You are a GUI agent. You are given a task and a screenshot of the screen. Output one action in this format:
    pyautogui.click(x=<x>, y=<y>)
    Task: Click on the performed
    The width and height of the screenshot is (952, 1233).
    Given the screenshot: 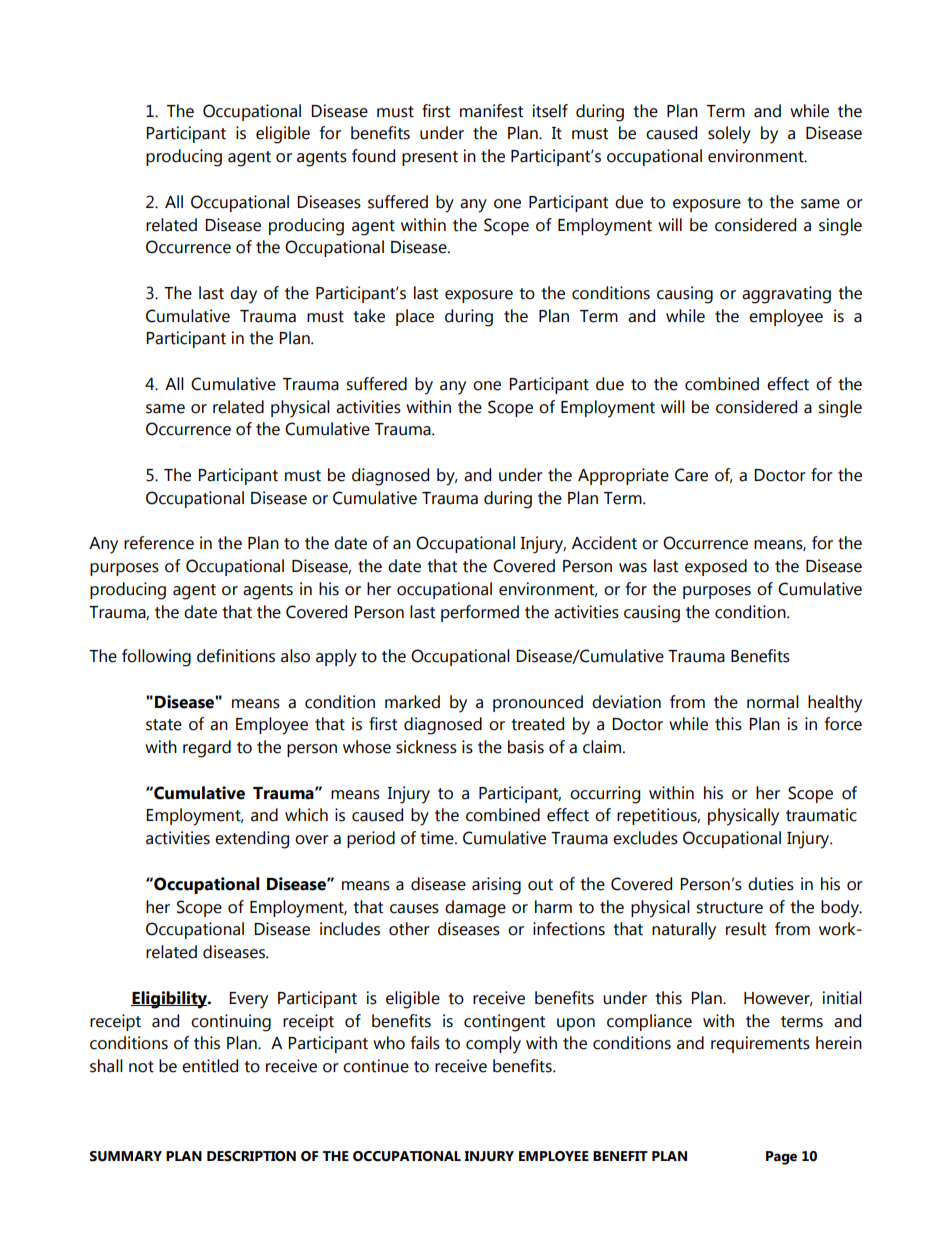 What is the action you would take?
    pyautogui.click(x=480, y=613)
